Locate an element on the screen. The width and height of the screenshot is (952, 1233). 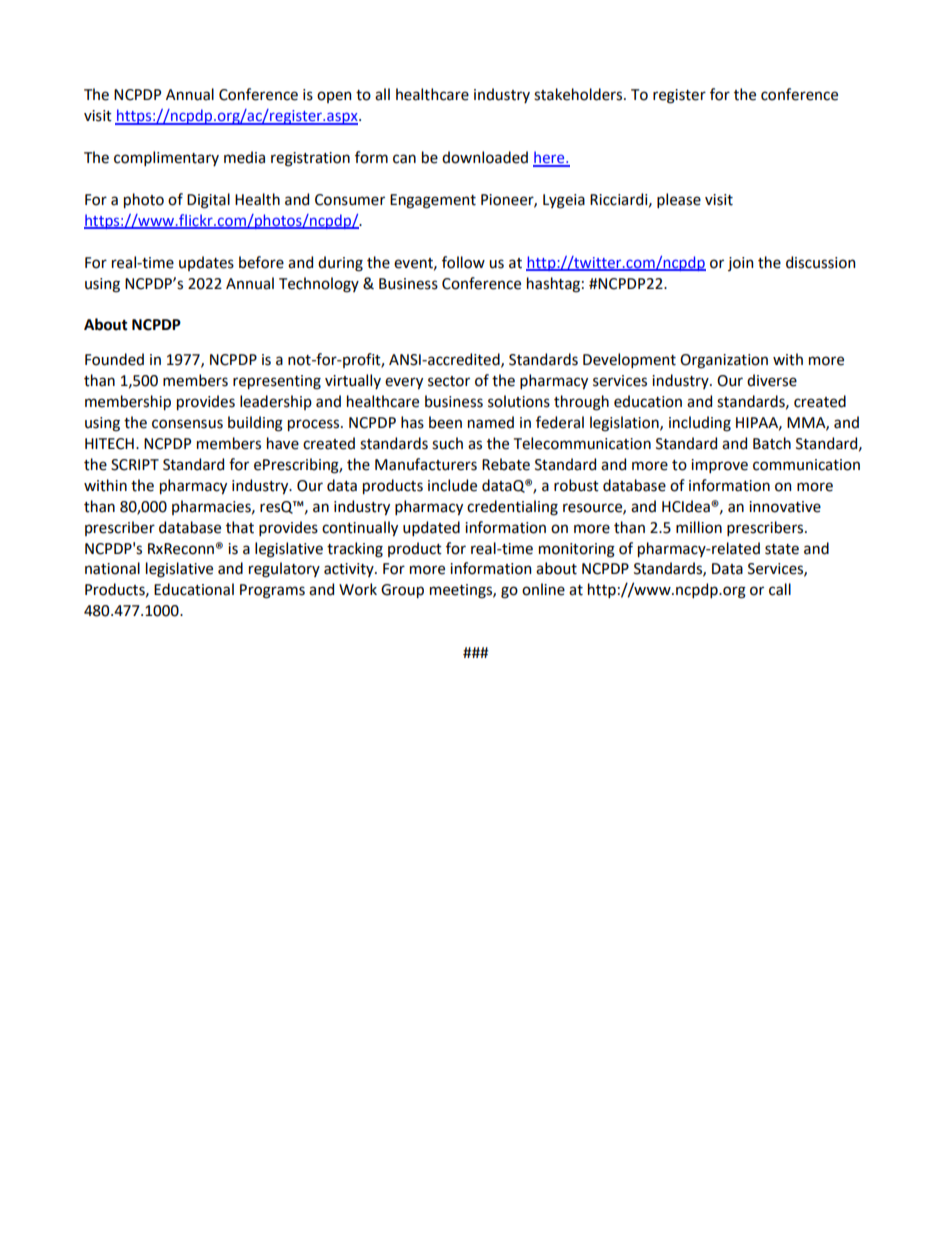
consensus is located at coordinates (187, 424).
